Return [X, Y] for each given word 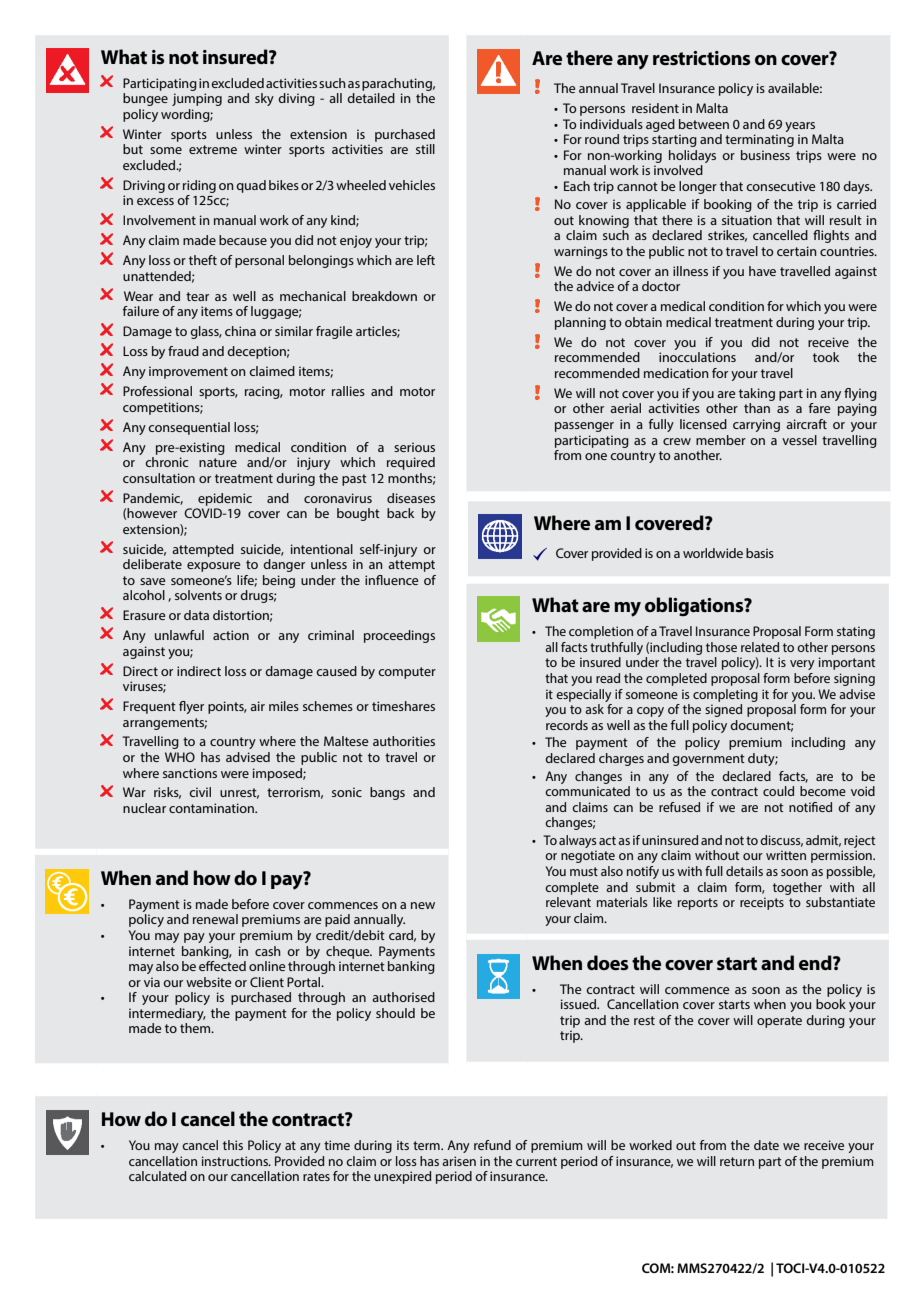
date [766, 1145]
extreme [213, 149]
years [800, 127]
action [231, 635]
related [760, 647]
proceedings [399, 636]
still [425, 149]
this [233, 1145]
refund [492, 1145]
